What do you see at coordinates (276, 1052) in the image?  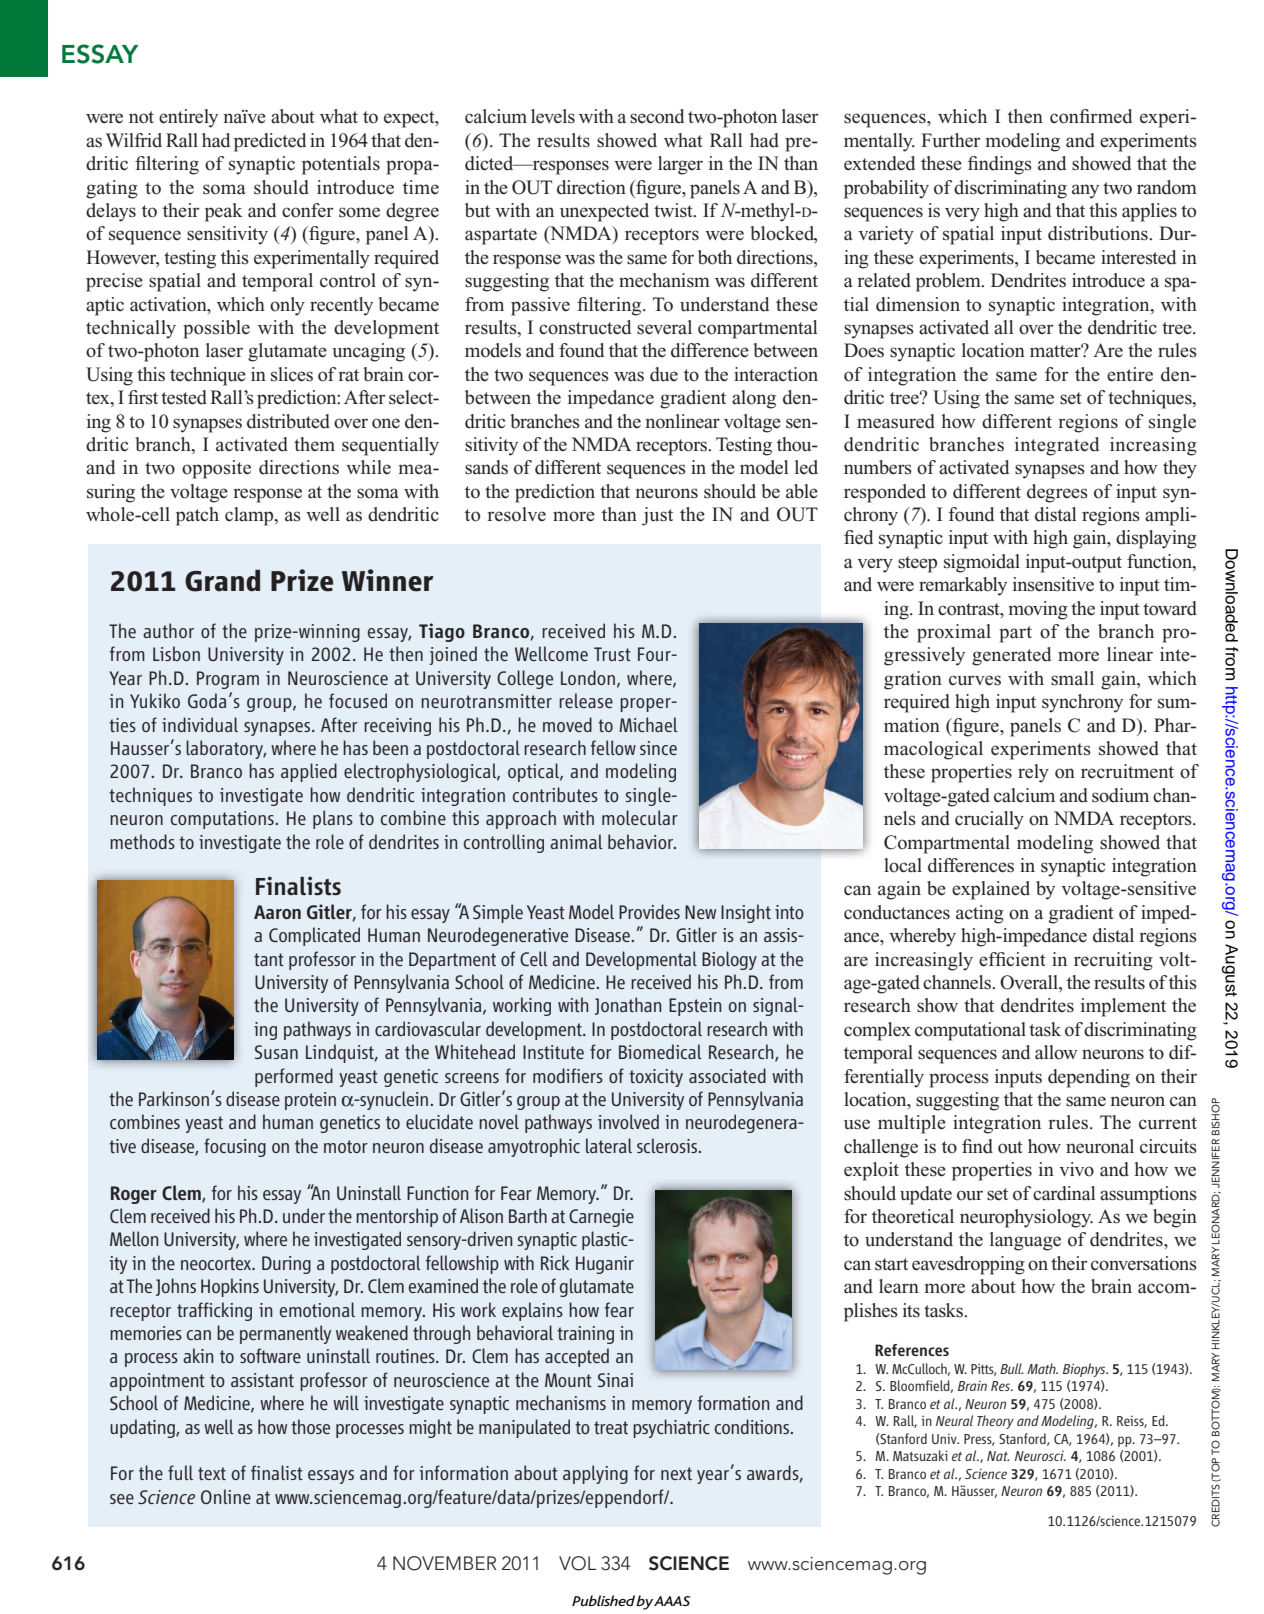 I see `Susan` at bounding box center [276, 1052].
